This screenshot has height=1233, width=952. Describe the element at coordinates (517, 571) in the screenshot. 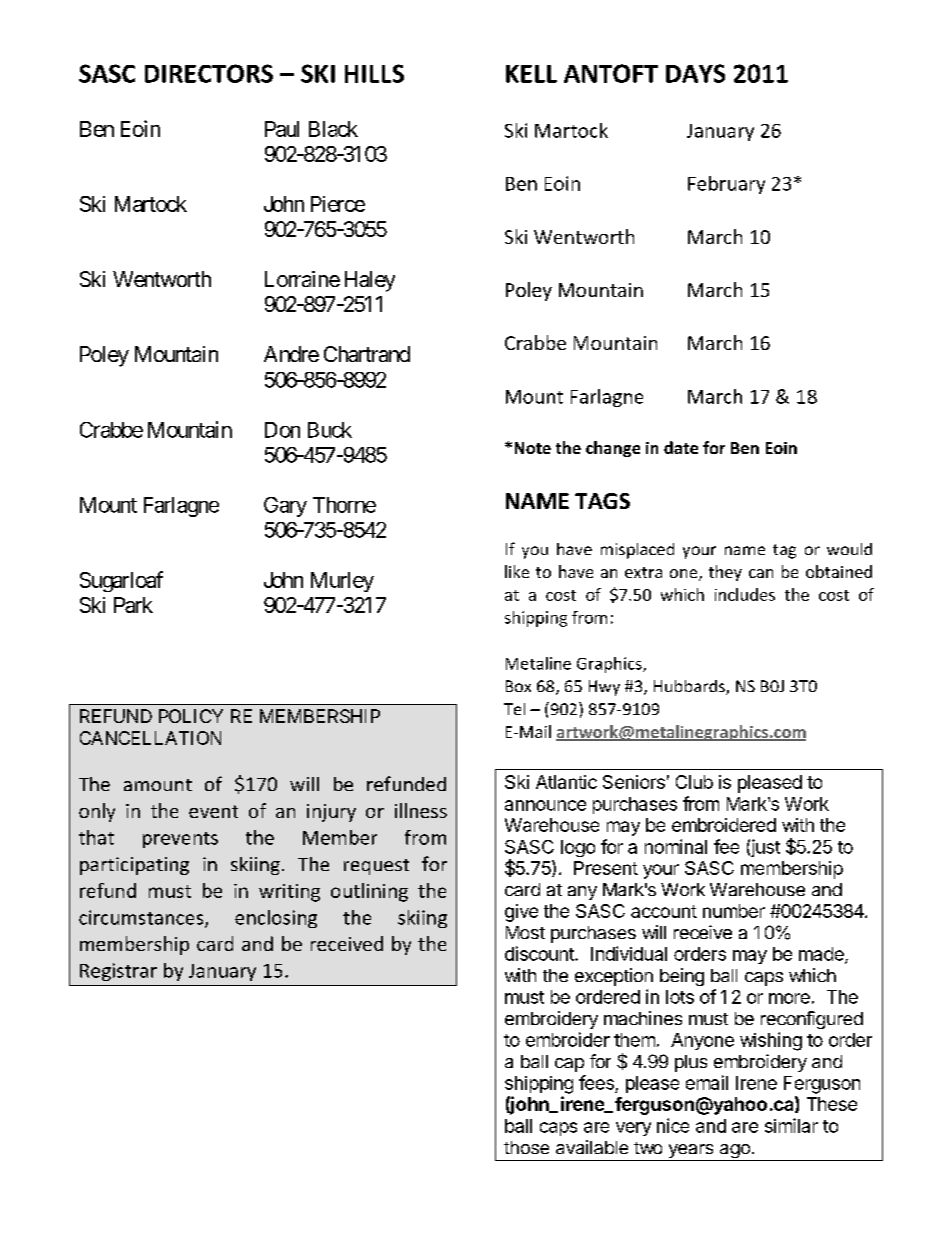

I see `like` at that location.
